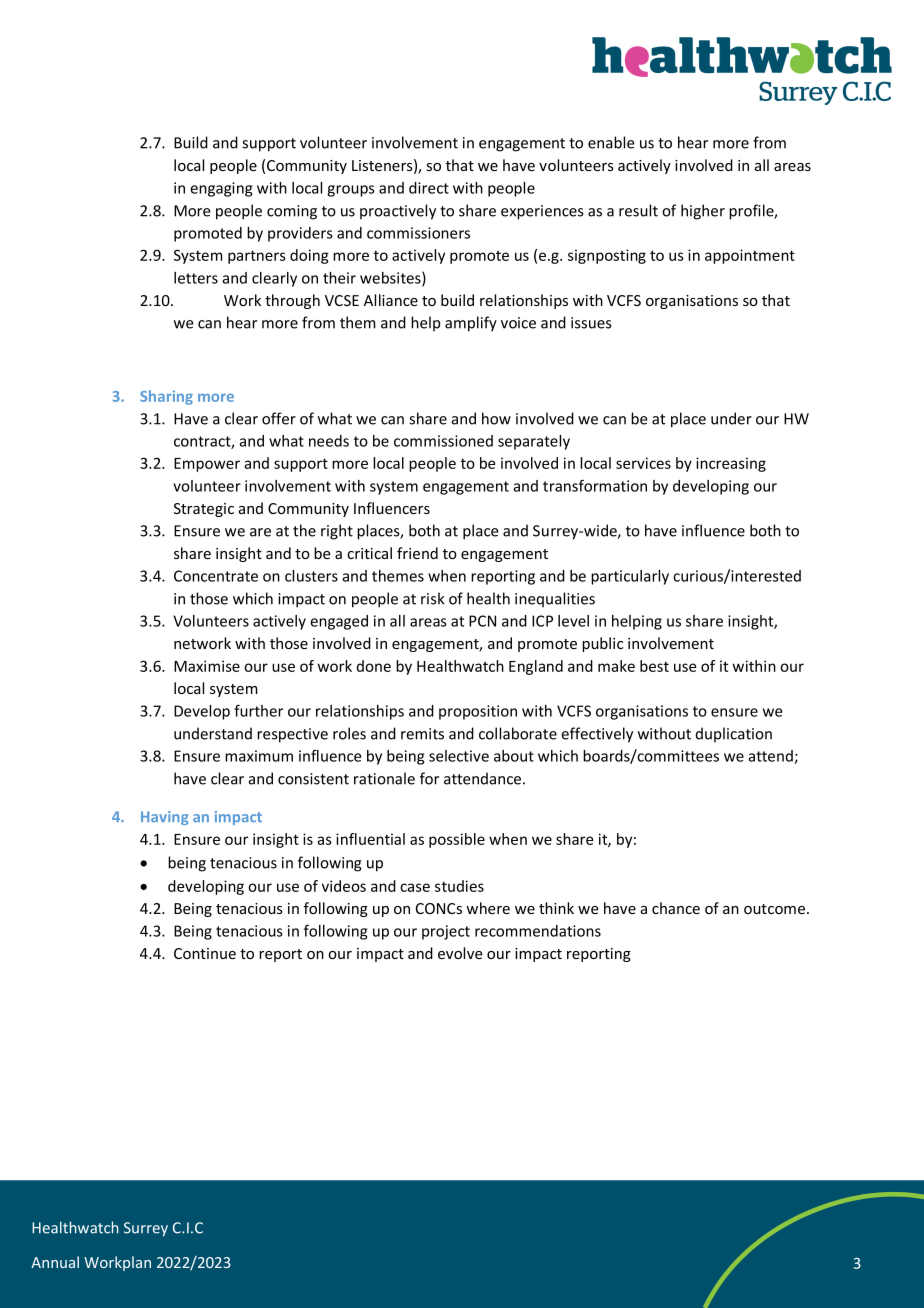 The width and height of the screenshot is (924, 1308). I want to click on done, so click(374, 666).
